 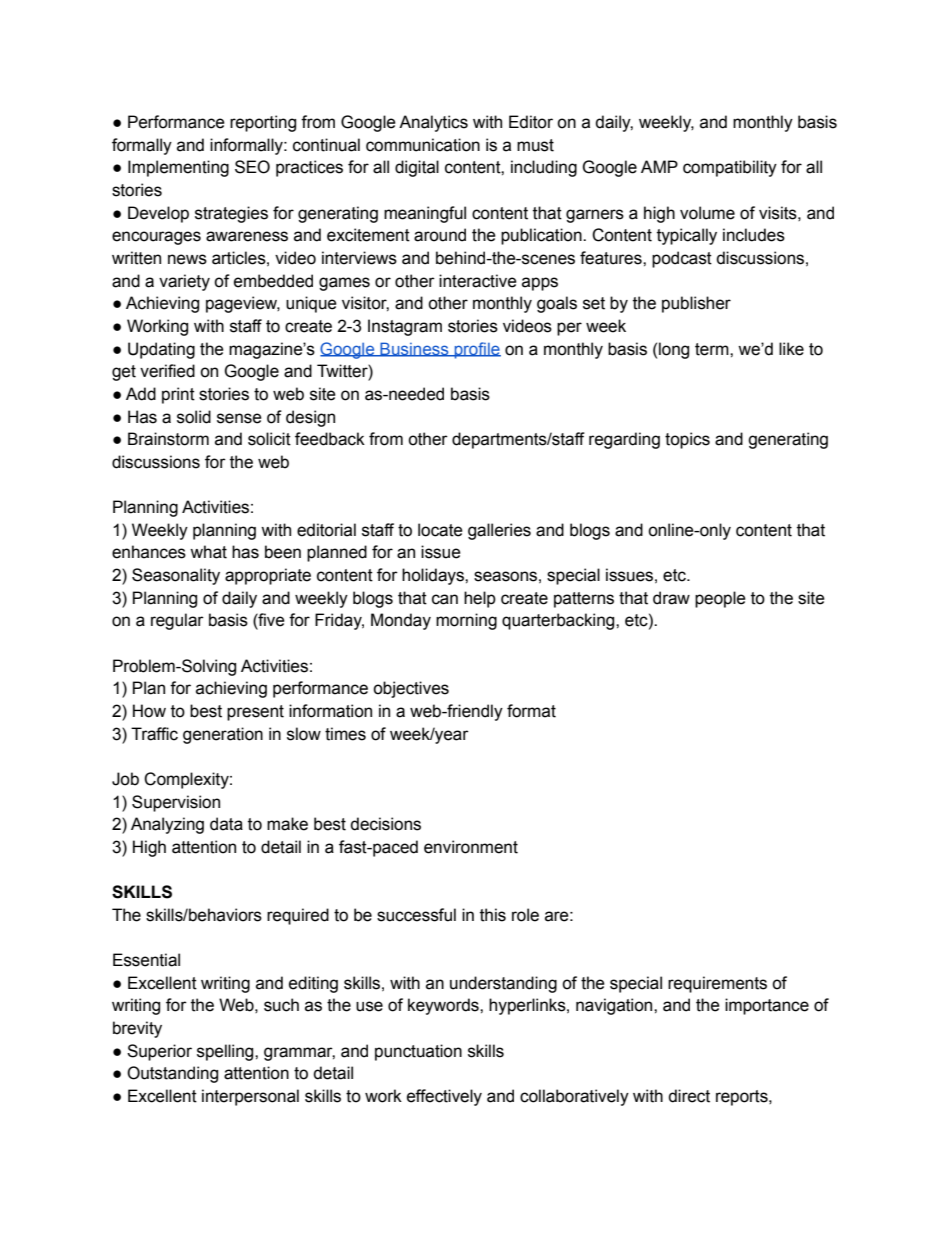 What do you see at coordinates (178, 395) in the screenshot?
I see `print` at bounding box center [178, 395].
